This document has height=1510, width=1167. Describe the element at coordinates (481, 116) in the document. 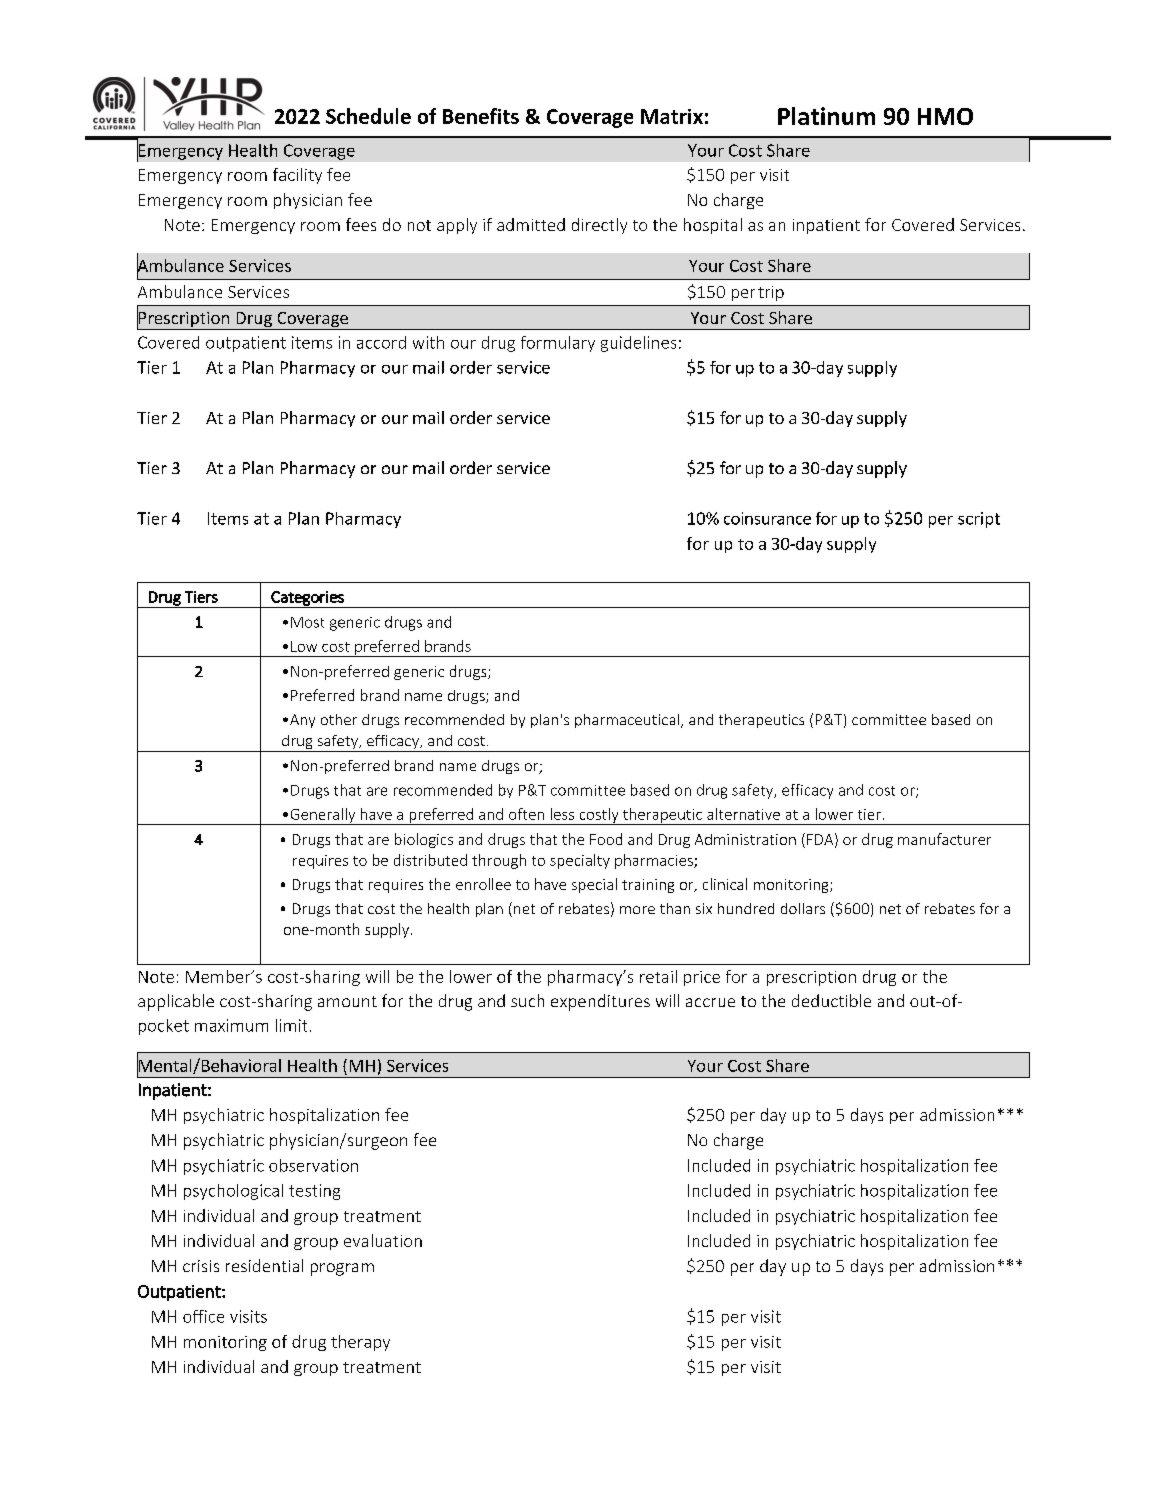

I see `Benefits` at that location.
